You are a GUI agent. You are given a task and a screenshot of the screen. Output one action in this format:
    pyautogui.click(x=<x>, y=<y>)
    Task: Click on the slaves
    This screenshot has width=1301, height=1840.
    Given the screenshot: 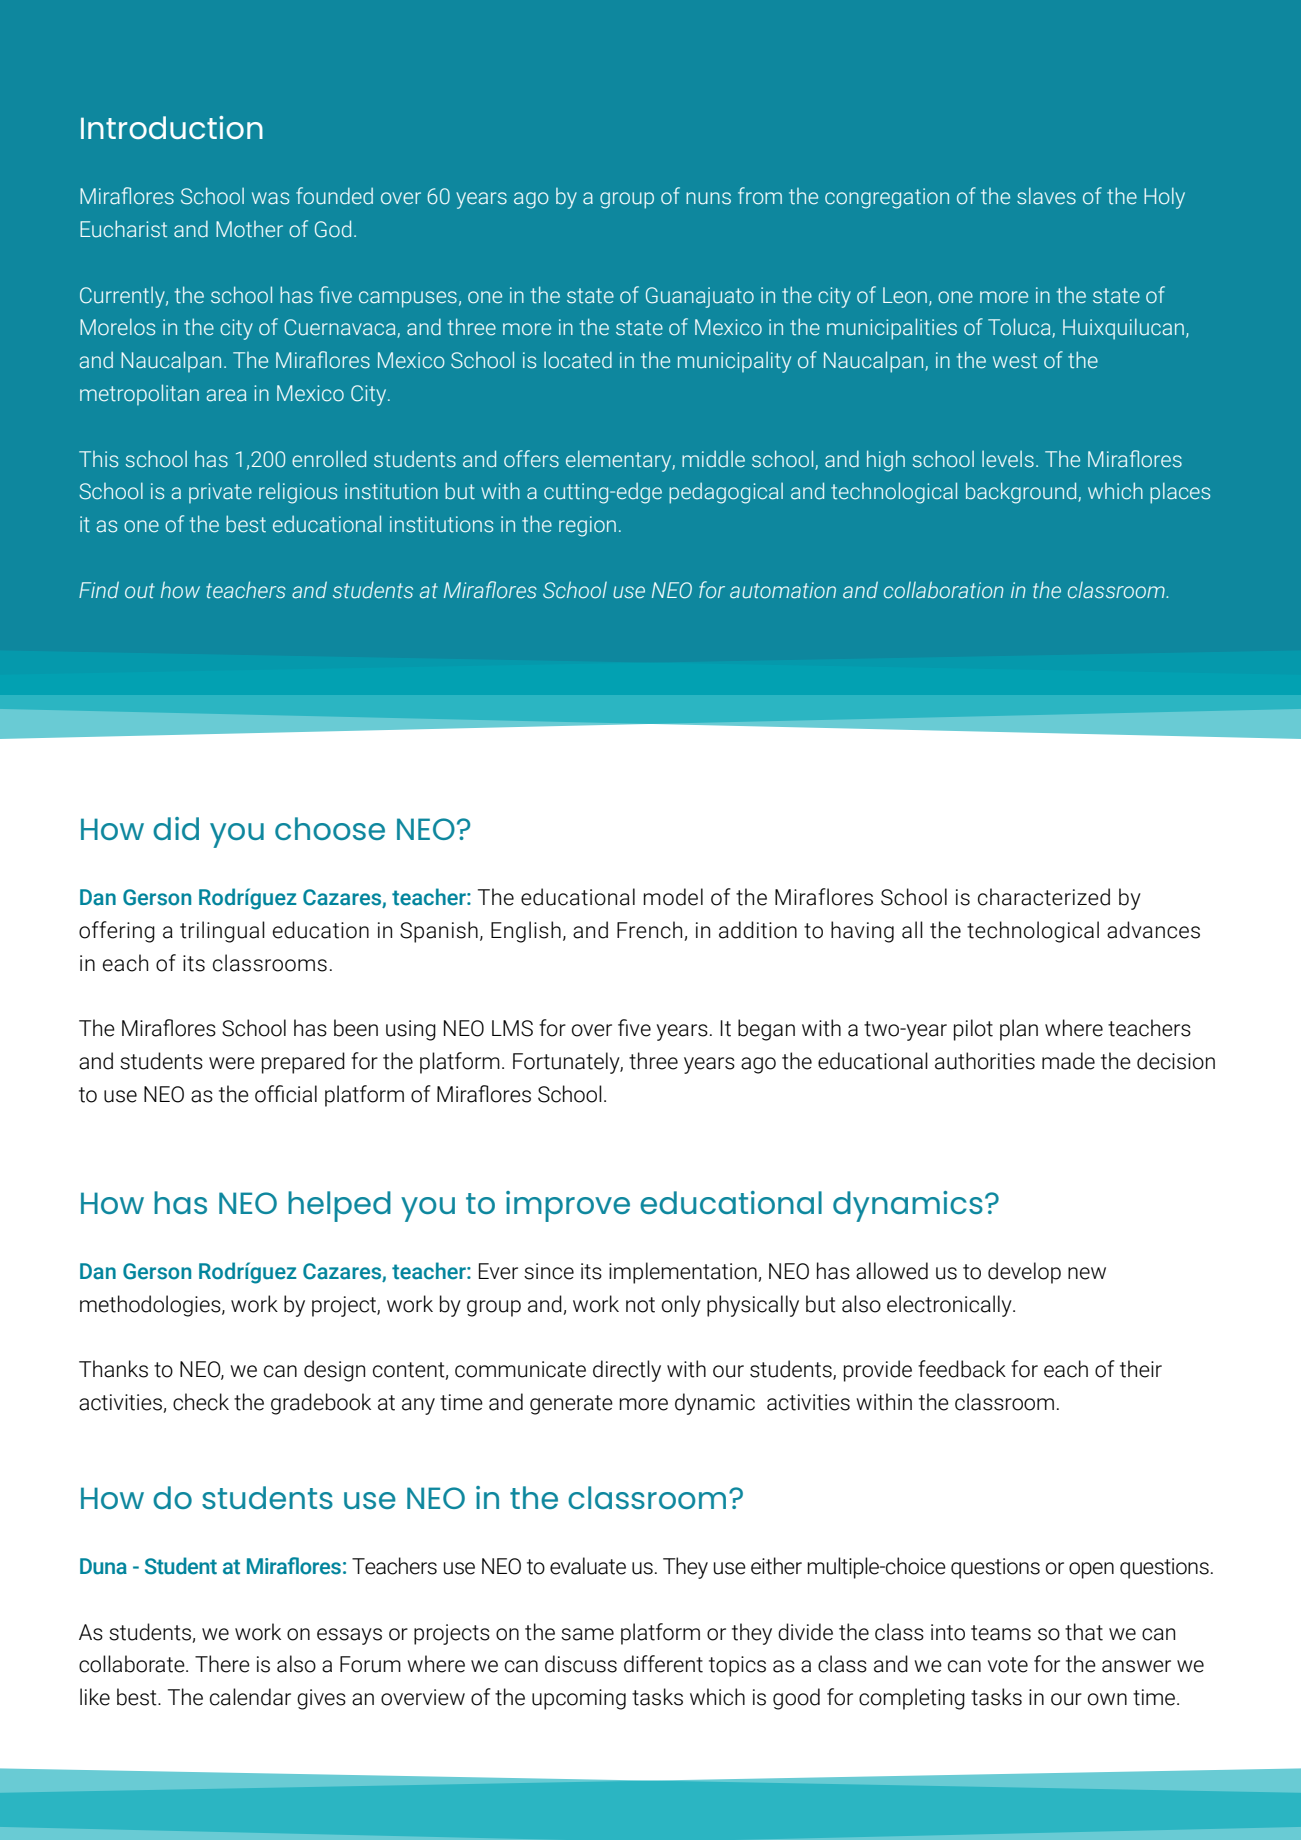 What is the action you would take?
    pyautogui.click(x=1046, y=196)
